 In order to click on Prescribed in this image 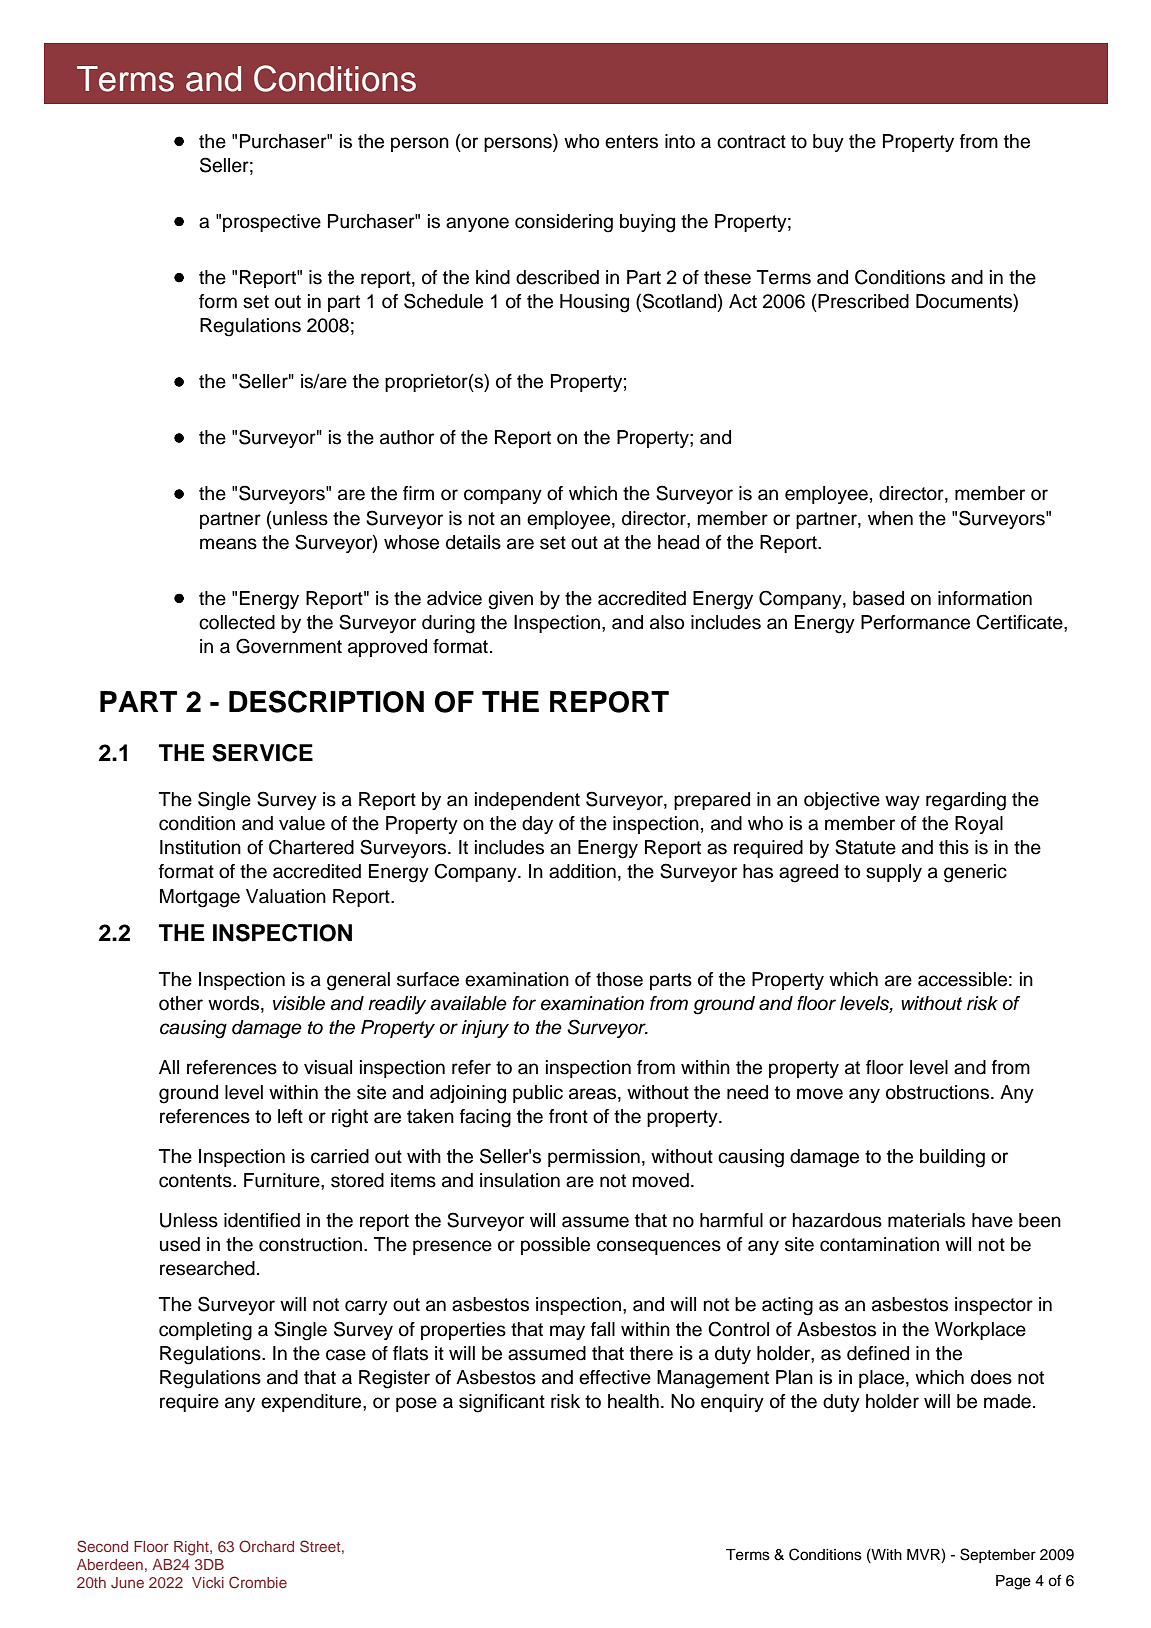, I will do `click(862, 301)`.
